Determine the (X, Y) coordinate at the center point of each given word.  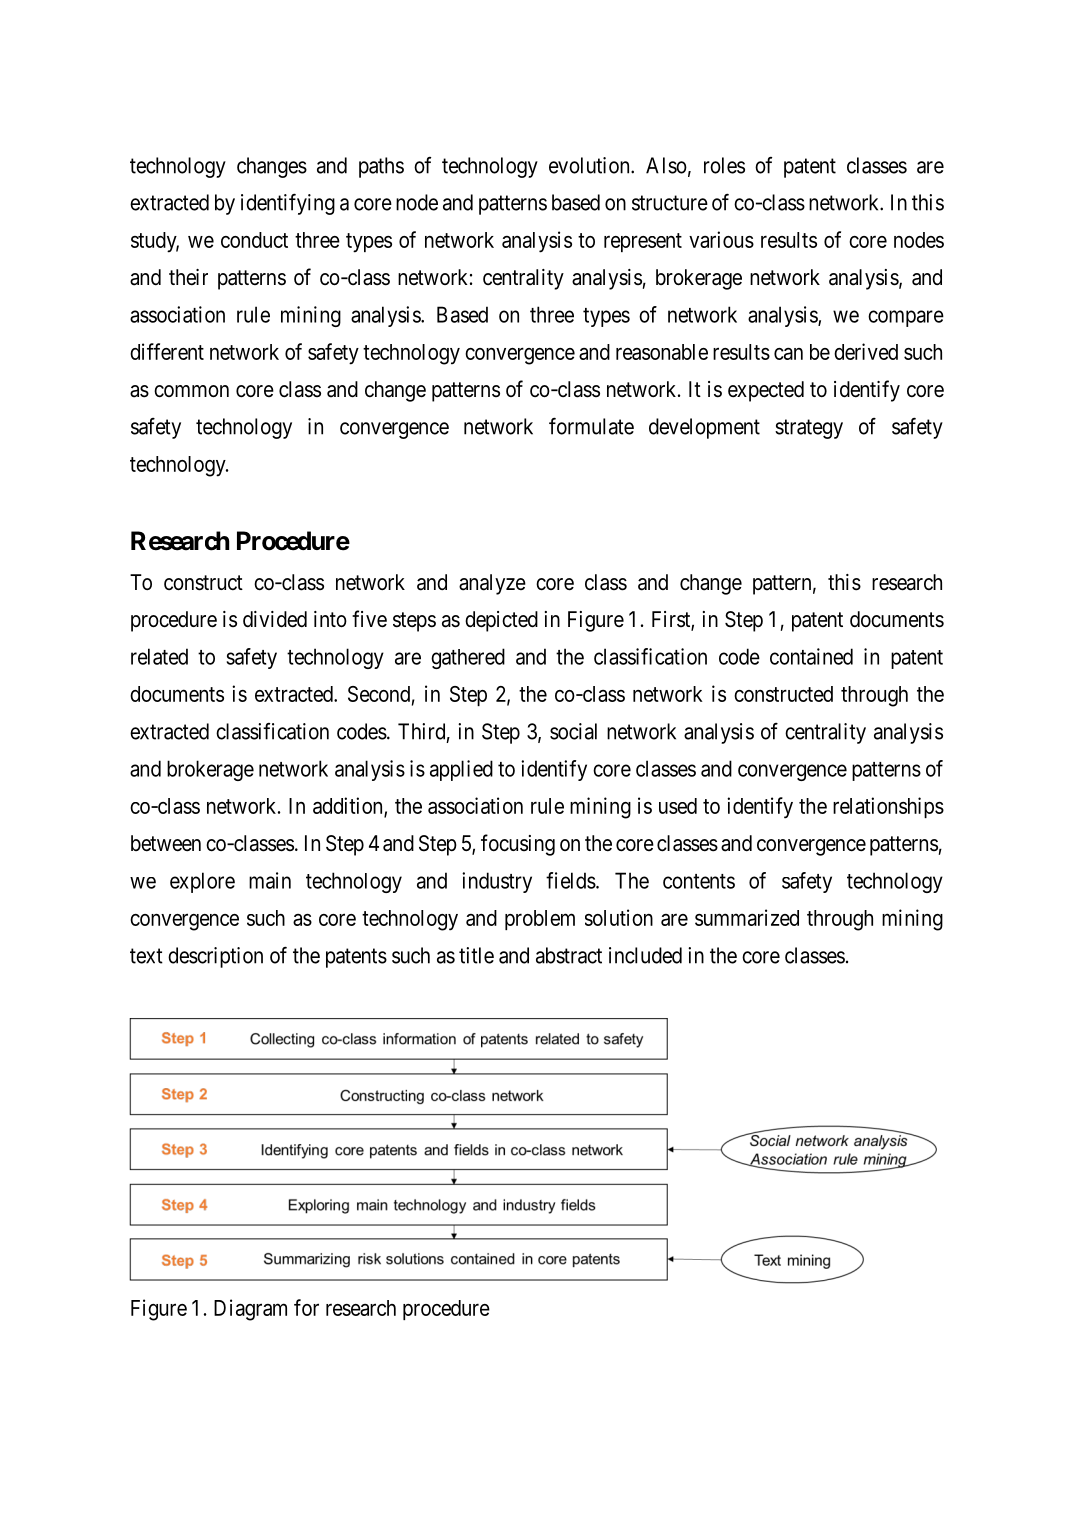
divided (275, 619)
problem (540, 920)
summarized (747, 917)
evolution (590, 165)
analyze (492, 584)
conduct (254, 240)
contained (811, 656)
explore (202, 882)
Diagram (250, 1310)
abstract (569, 955)
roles (724, 165)
